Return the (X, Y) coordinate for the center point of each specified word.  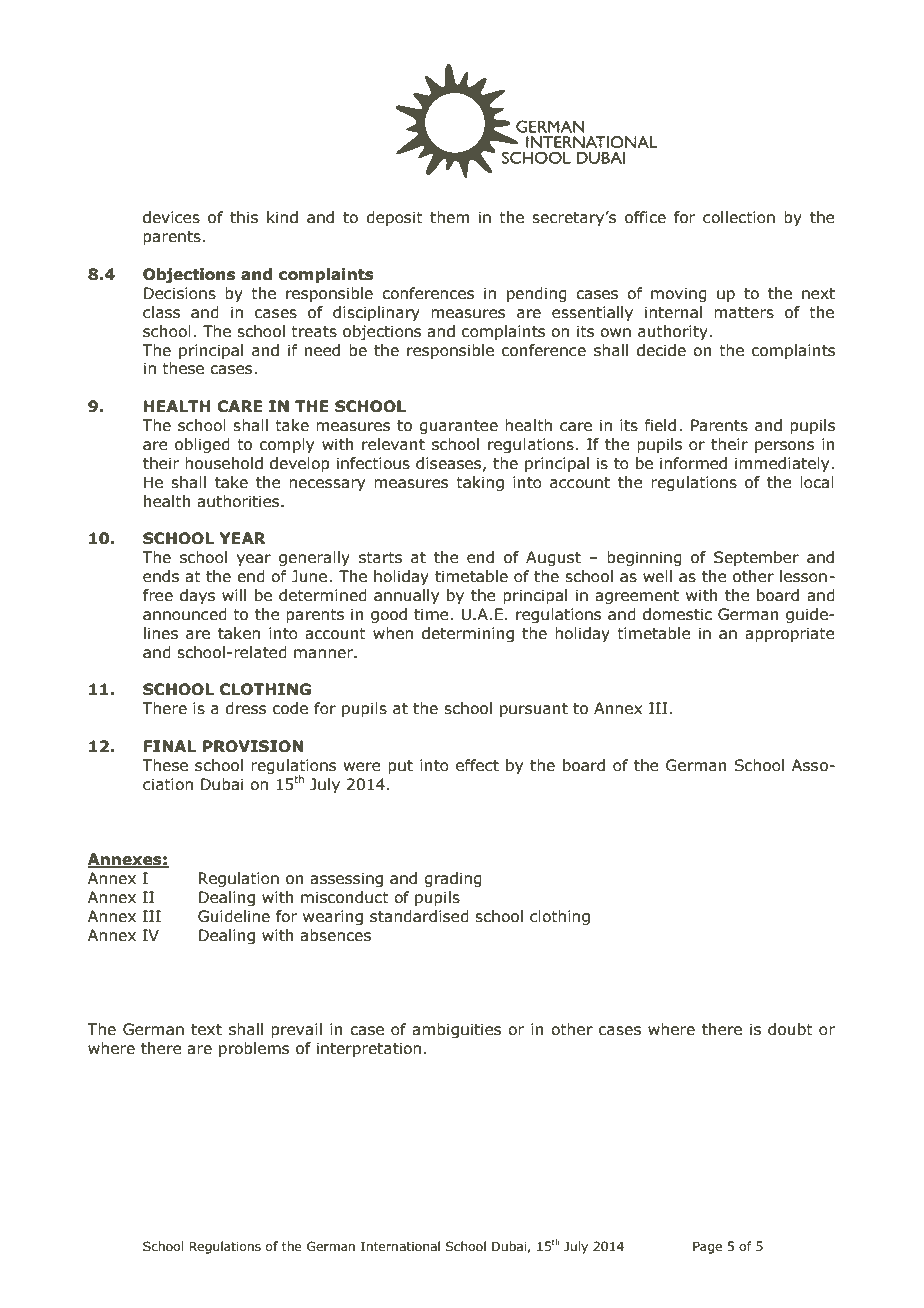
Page (707, 1247)
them (449, 217)
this (244, 217)
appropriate (790, 634)
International (400, 1246)
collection (739, 217)
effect (477, 765)
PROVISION (253, 746)
